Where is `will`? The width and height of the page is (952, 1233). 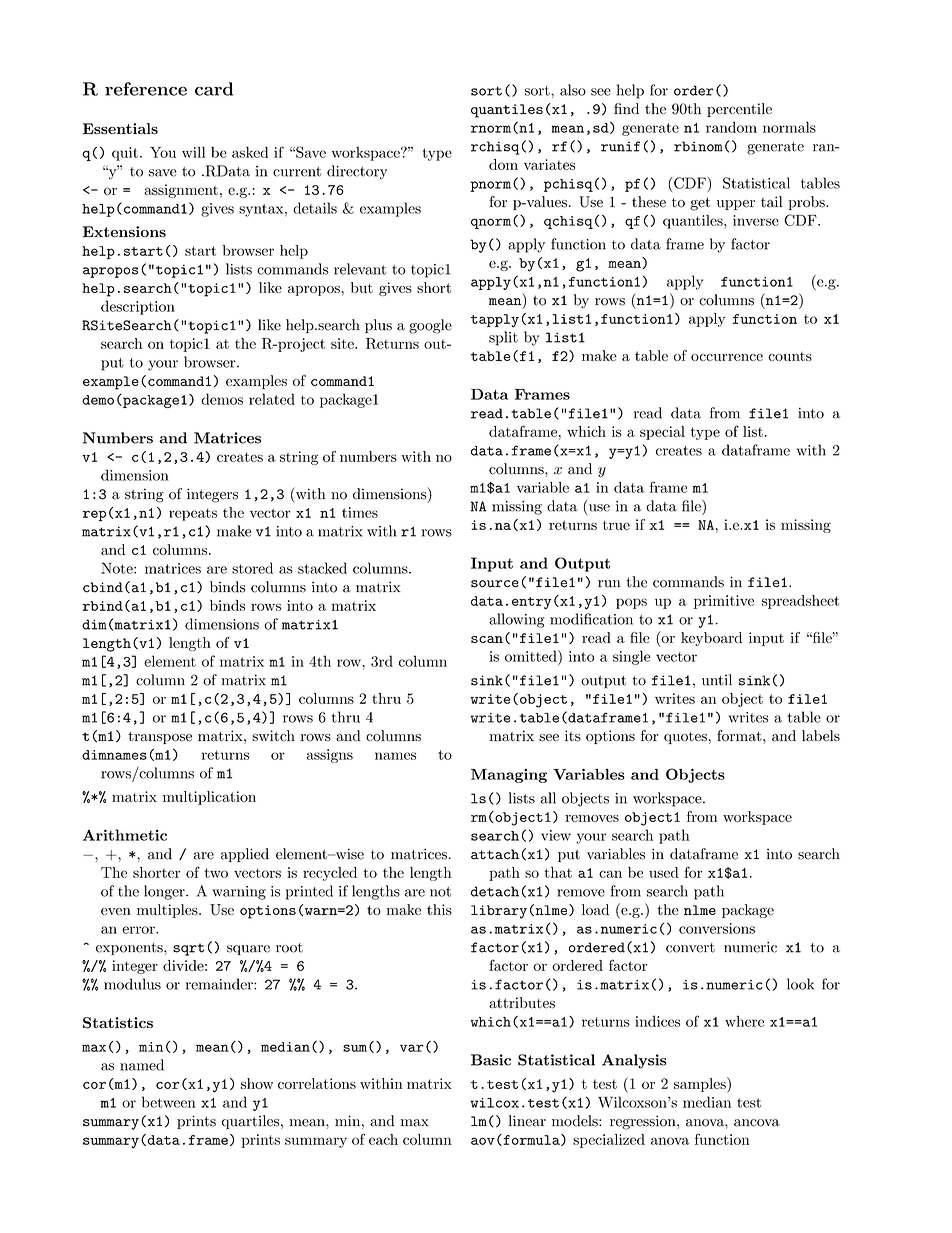 will is located at coordinates (193, 152).
